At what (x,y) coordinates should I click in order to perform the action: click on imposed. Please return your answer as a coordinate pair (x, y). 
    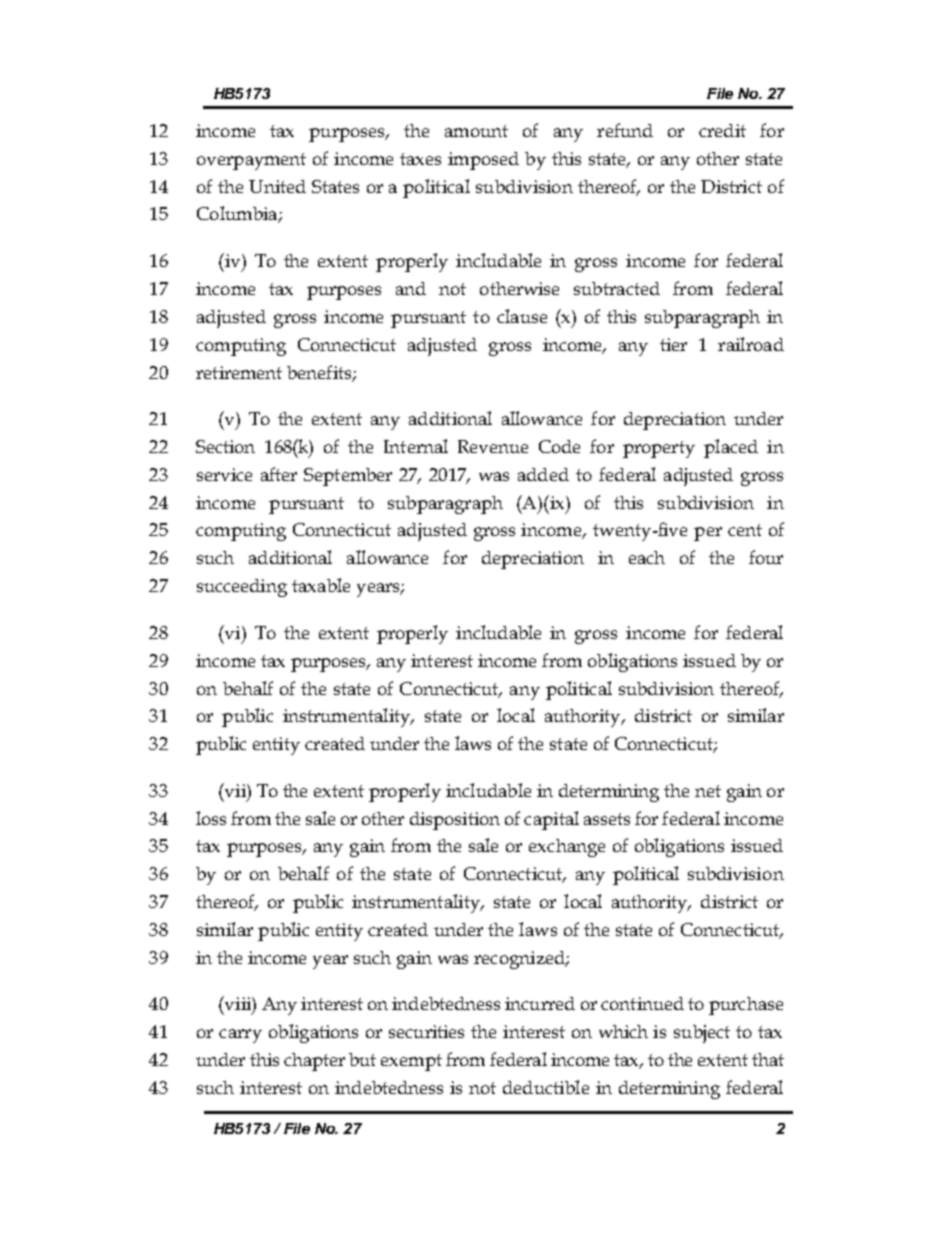
    Looking at the image, I should click on (483, 161).
